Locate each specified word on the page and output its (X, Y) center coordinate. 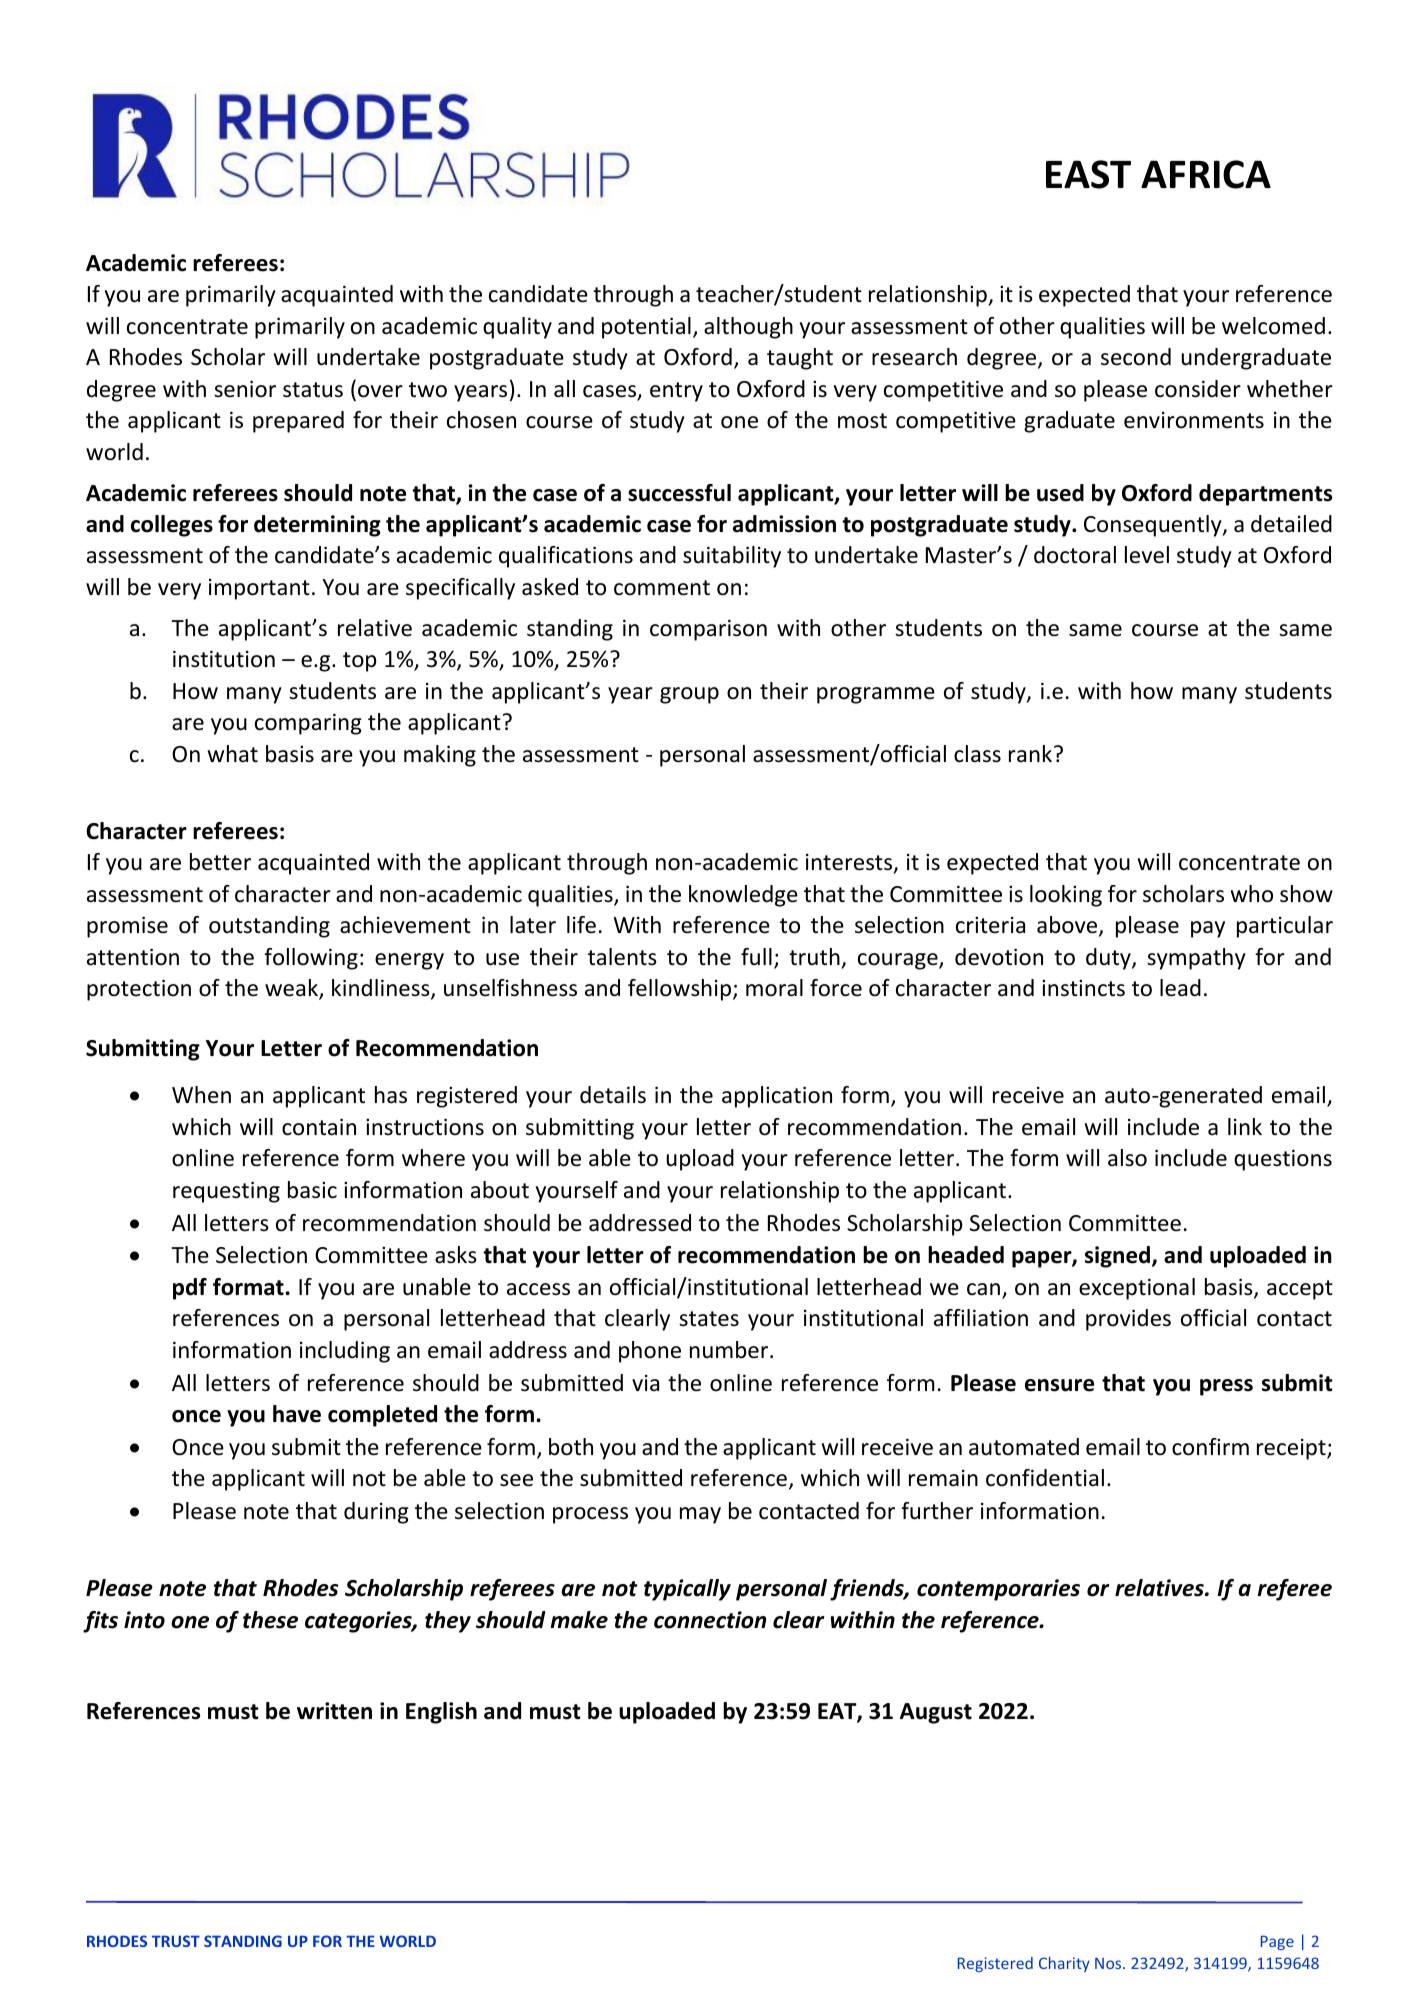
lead (1180, 988)
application (777, 1097)
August (936, 1713)
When (201, 1095)
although (748, 328)
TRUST (176, 1941)
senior (245, 389)
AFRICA (1206, 174)
